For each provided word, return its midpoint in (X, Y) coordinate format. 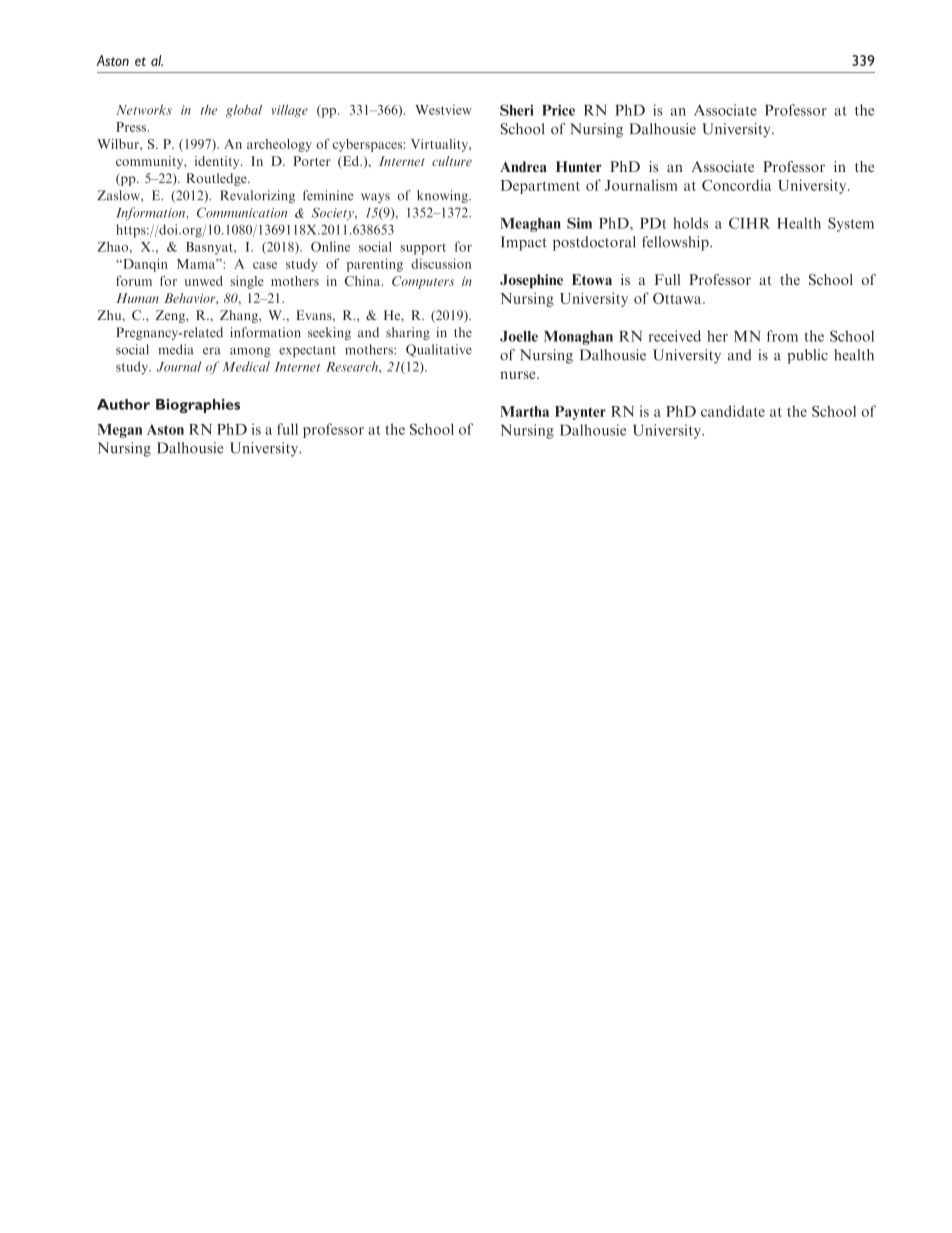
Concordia (736, 185)
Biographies (198, 406)
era (212, 351)
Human (137, 298)
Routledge (217, 179)
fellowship (676, 243)
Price (558, 110)
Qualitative (439, 350)
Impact (524, 243)
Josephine (531, 281)
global (244, 111)
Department (540, 187)
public (807, 356)
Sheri (517, 110)
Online (330, 246)
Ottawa (678, 298)
